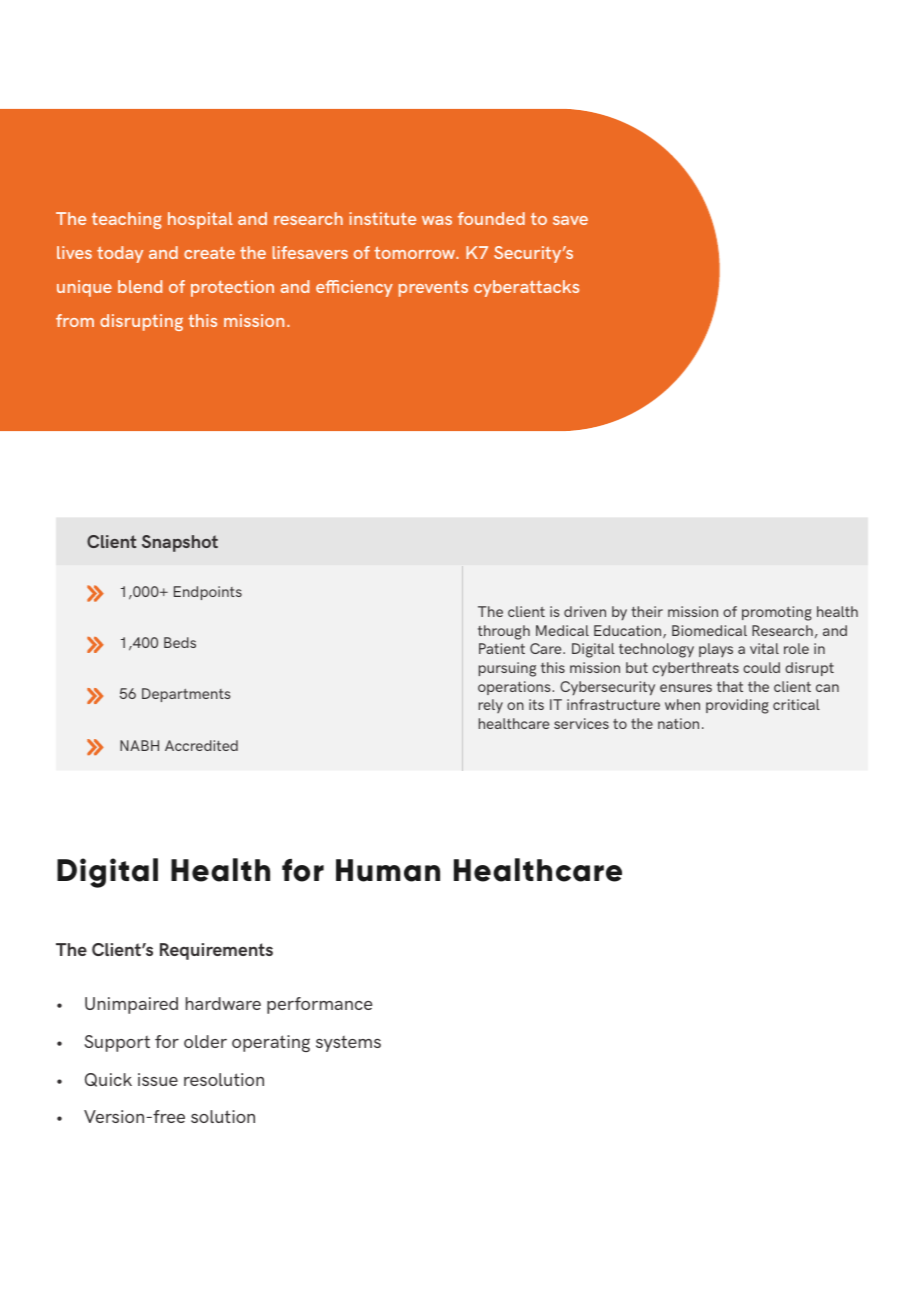  Describe the element at coordinates (180, 543) in the screenshot. I see `Snapshot` at that location.
